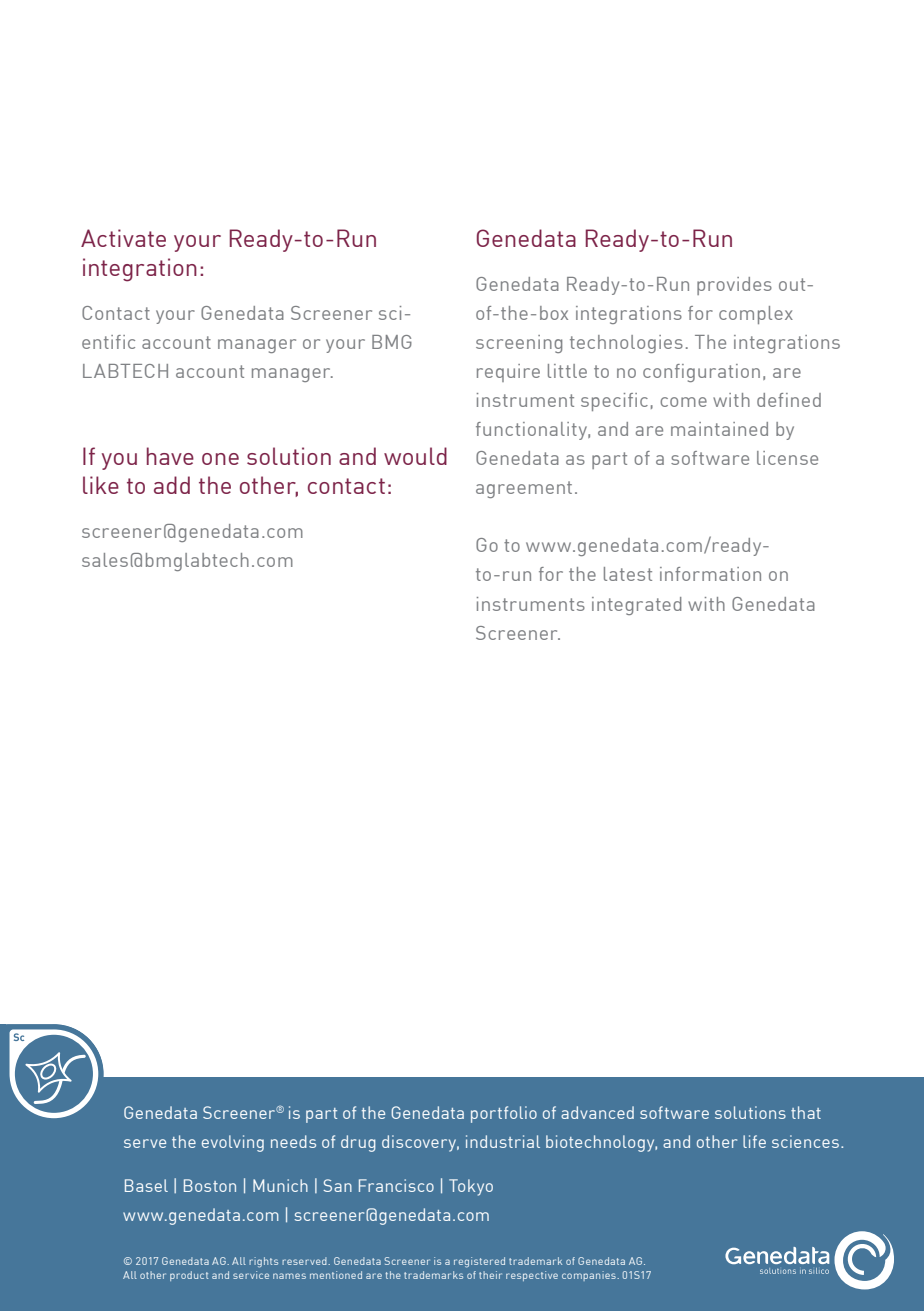  Describe the element at coordinates (123, 238) in the screenshot. I see `Activate` at that location.
